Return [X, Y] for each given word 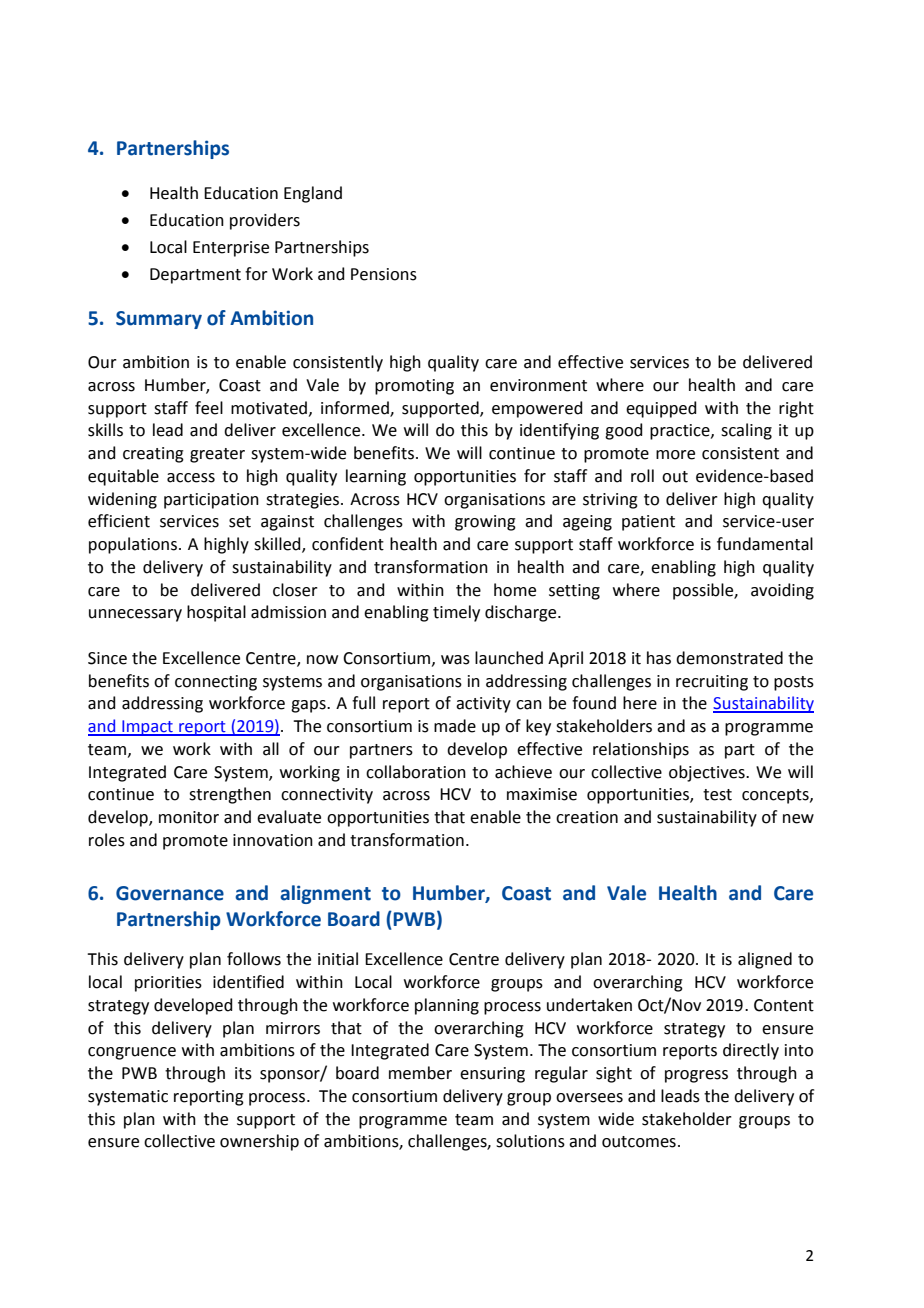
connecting [216, 683]
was [455, 660]
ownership [259, 1142]
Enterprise [231, 249]
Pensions [384, 274]
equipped [661, 409]
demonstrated [729, 658]
